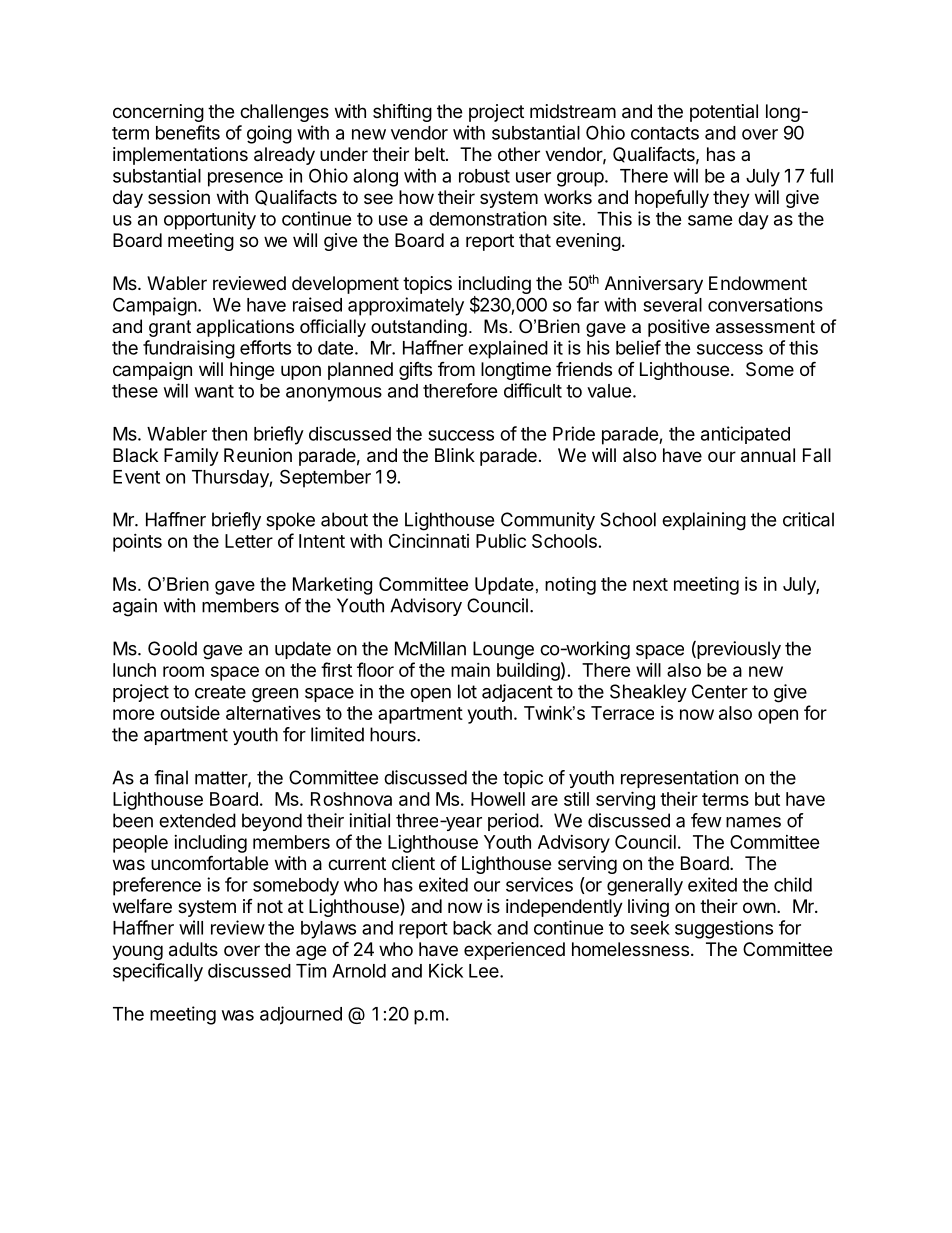  What do you see at coordinates (189, 349) in the screenshot?
I see `fundraising` at bounding box center [189, 349].
